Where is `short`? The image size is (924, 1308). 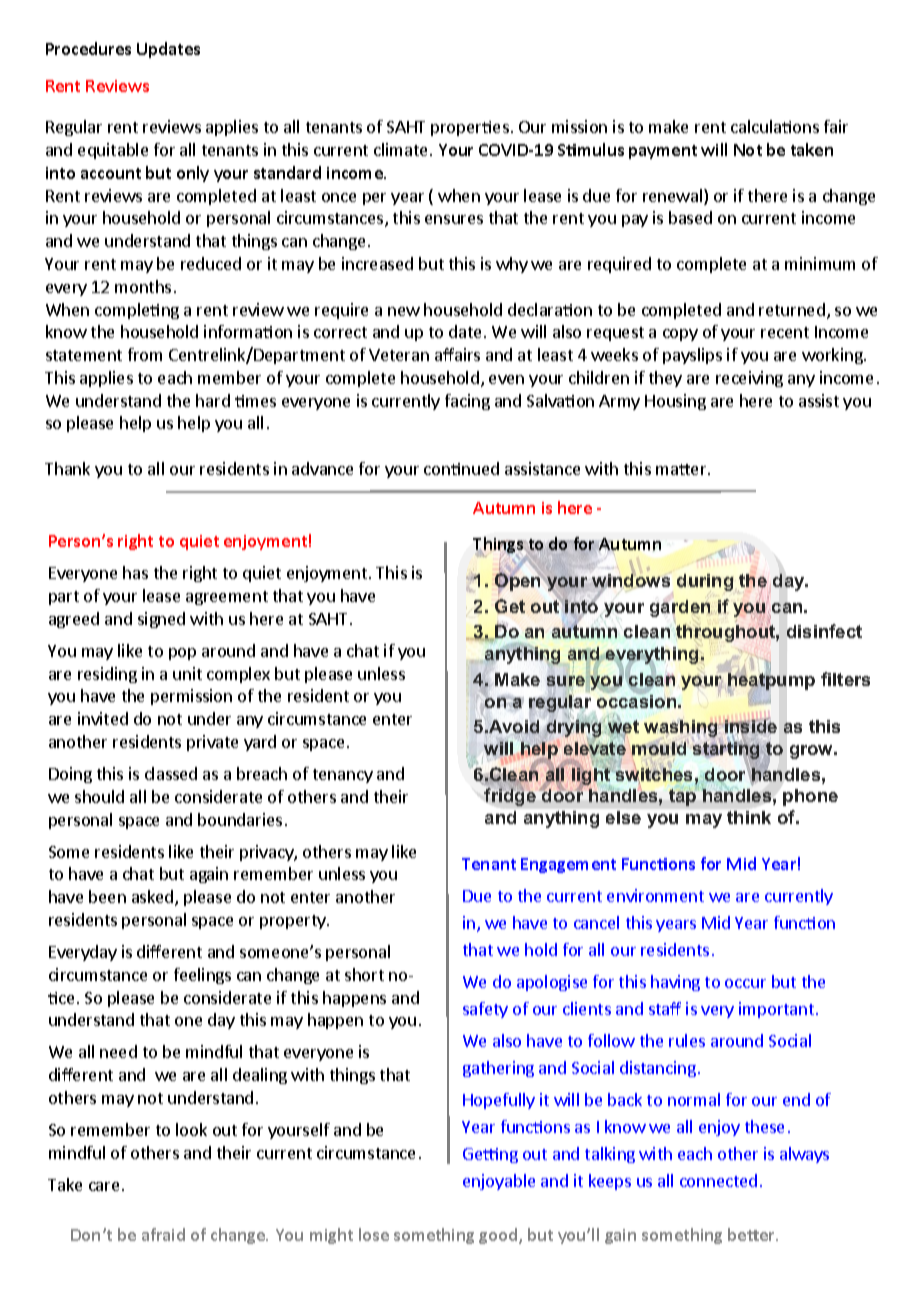 short is located at coordinates (364, 974).
